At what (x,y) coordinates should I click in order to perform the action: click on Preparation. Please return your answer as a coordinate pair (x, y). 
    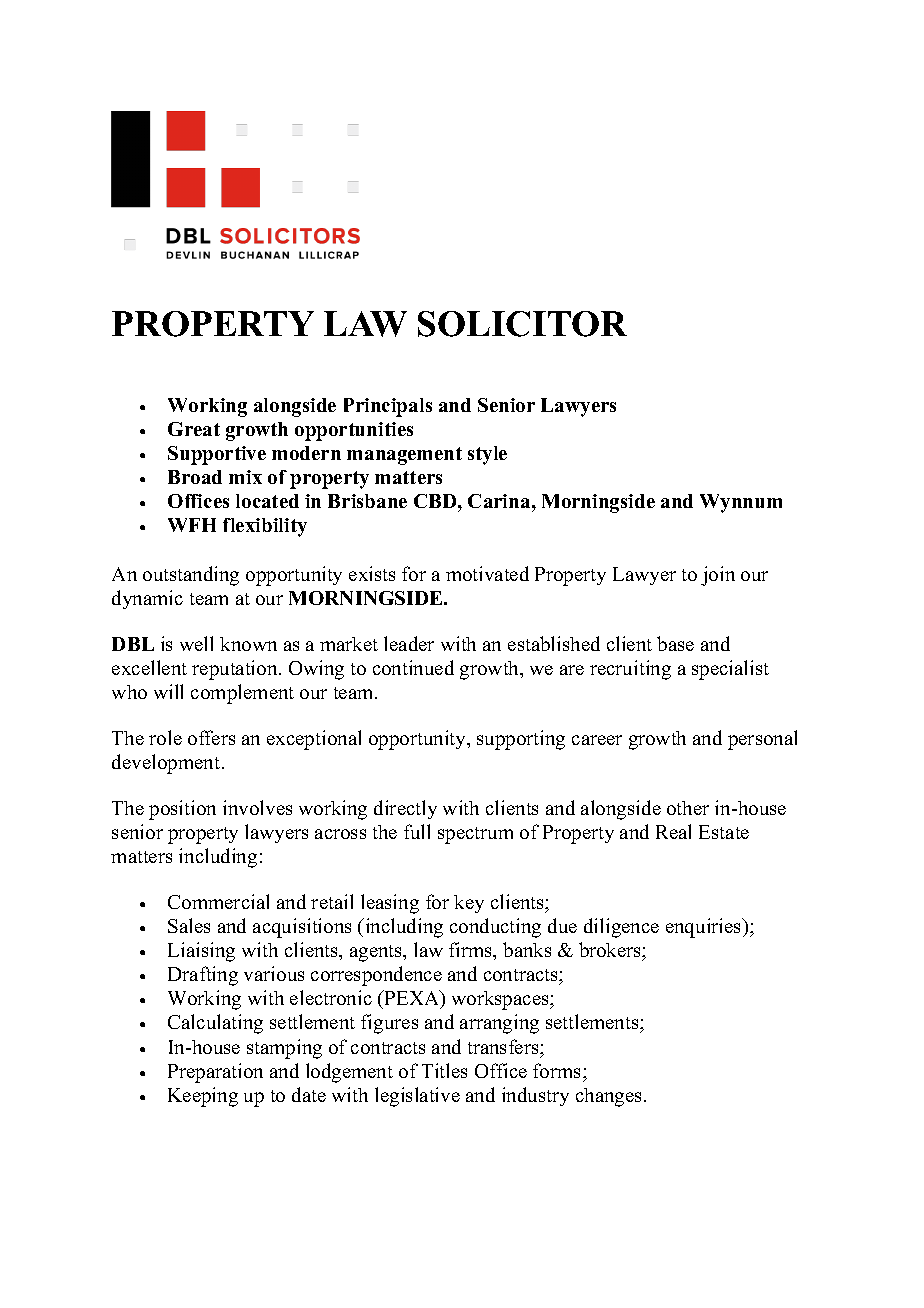
    Looking at the image, I should click on (215, 1073).
